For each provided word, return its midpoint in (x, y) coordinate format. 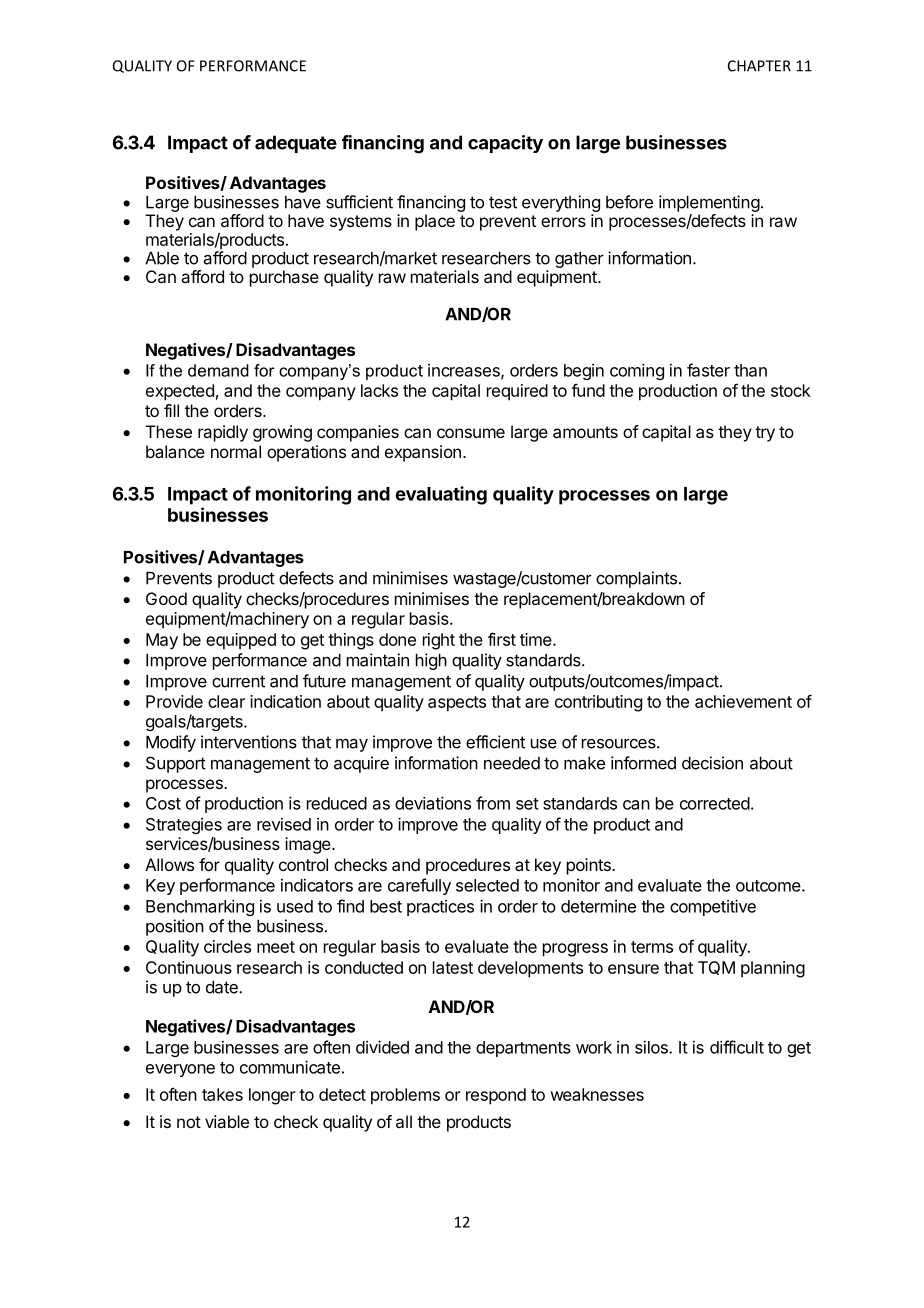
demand (218, 370)
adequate (296, 144)
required (517, 392)
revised (284, 824)
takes (222, 1094)
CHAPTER (759, 66)
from (493, 803)
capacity (505, 144)
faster (708, 370)
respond (496, 1096)
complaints (636, 579)
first (502, 639)
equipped (241, 641)
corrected (715, 803)
